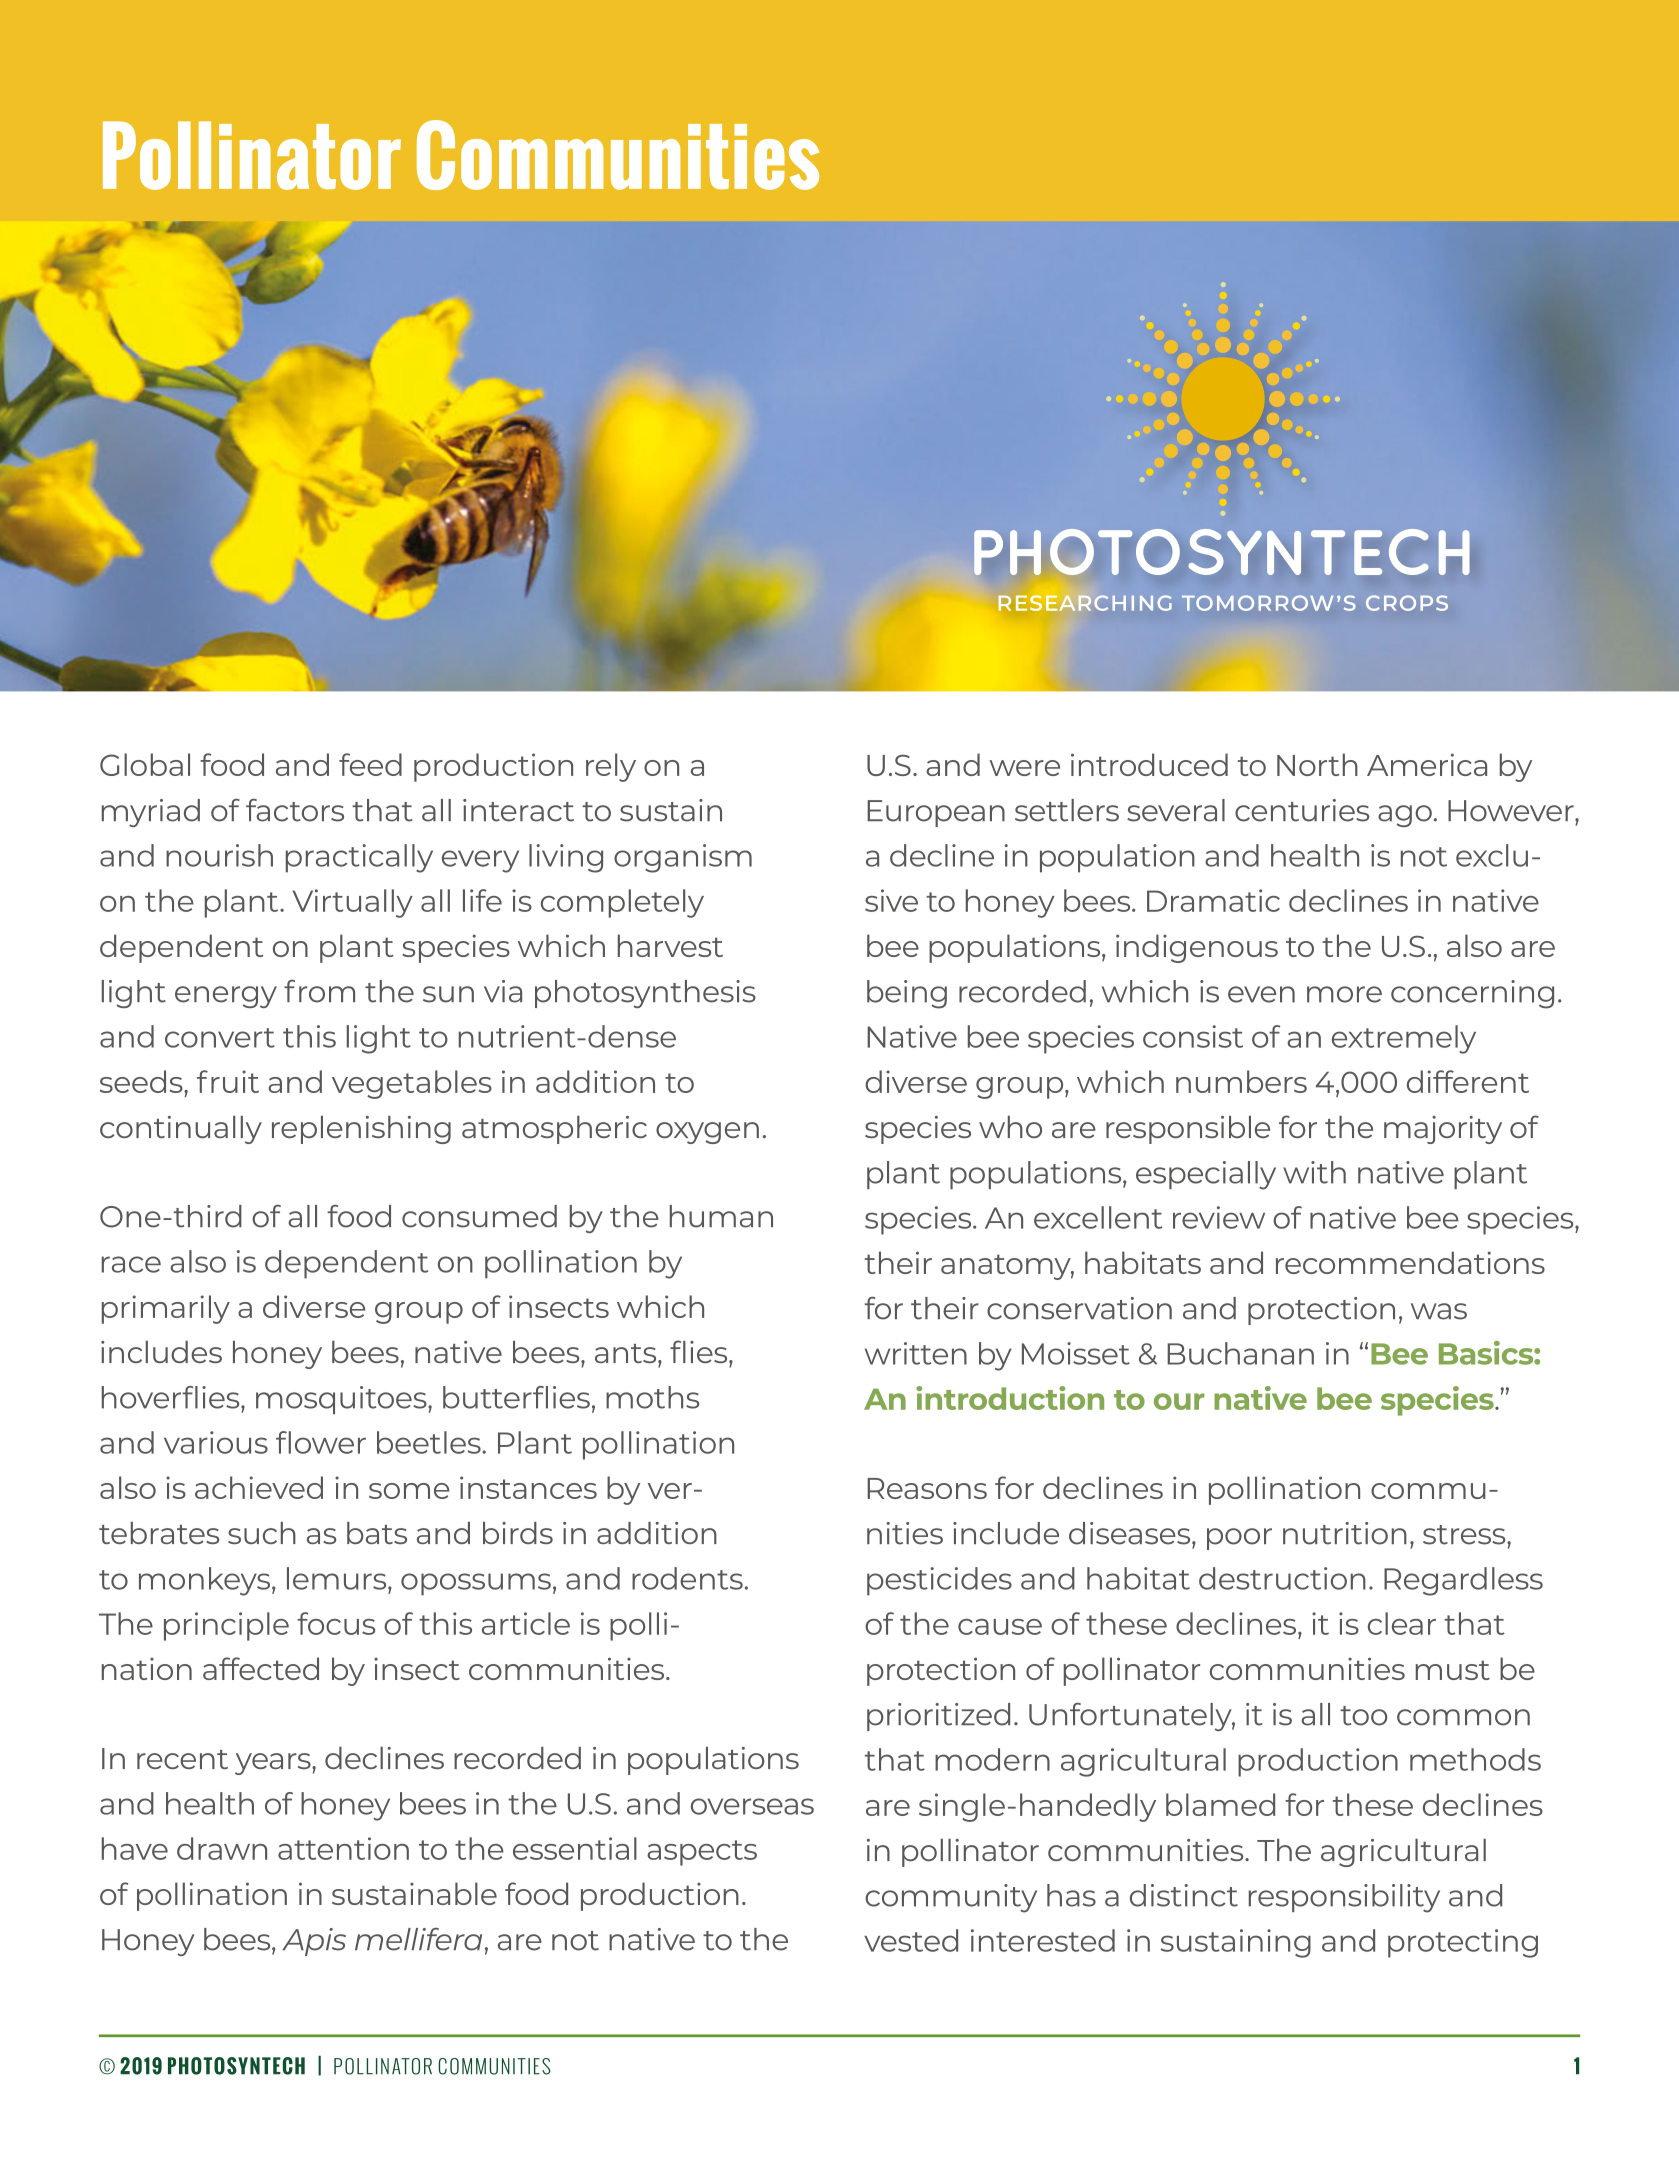 The height and width of the page is (2173, 1679). What do you see at coordinates (377, 1533) in the page?
I see `bats` at bounding box center [377, 1533].
